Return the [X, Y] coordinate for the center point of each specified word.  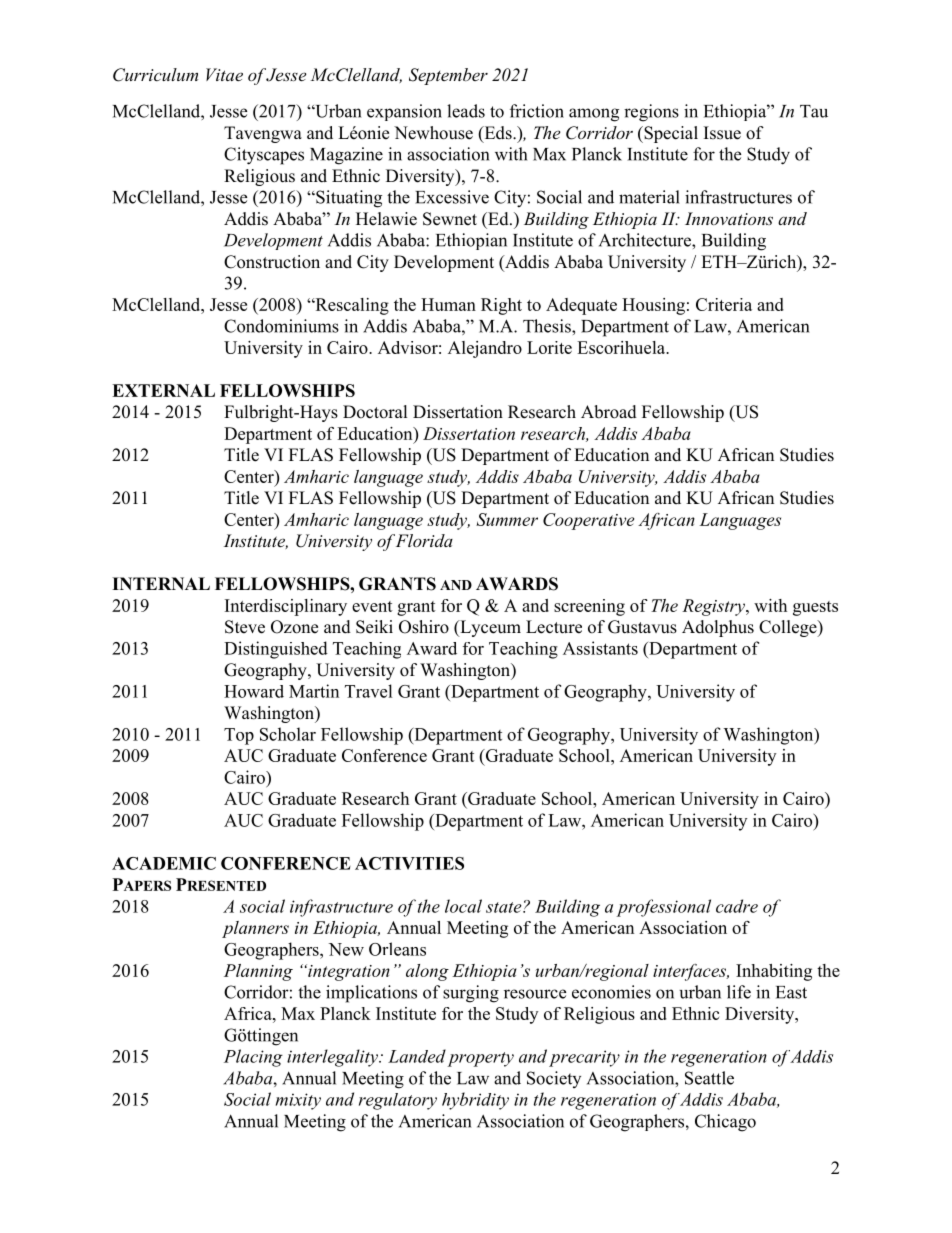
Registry [714, 607]
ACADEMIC [164, 863]
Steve [245, 627]
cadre [737, 906]
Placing [253, 1058]
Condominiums [281, 326]
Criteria [724, 304]
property [481, 1059]
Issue [722, 133]
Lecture [554, 627]
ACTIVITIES [409, 863]
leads [466, 111]
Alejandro [485, 349]
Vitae [224, 74]
